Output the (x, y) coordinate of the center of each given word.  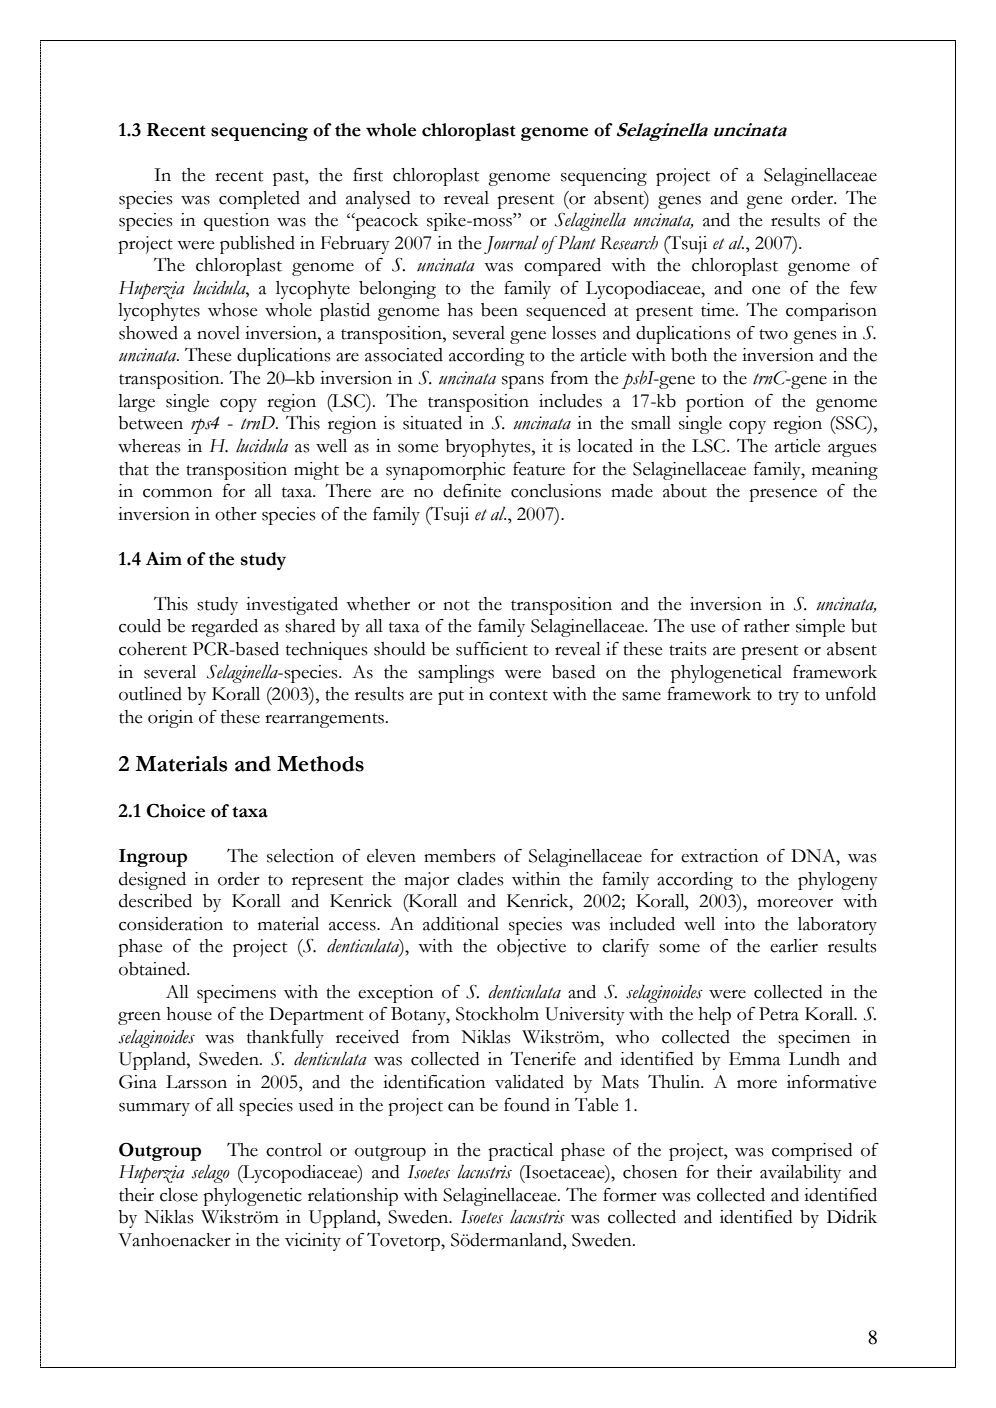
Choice (175, 811)
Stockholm (497, 1014)
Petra (779, 1014)
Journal (511, 244)
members (459, 856)
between (150, 423)
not (456, 605)
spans (523, 382)
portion (715, 403)
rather (767, 626)
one (766, 290)
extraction (719, 856)
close (179, 1195)
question (236, 222)
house (189, 1014)
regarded (224, 628)
